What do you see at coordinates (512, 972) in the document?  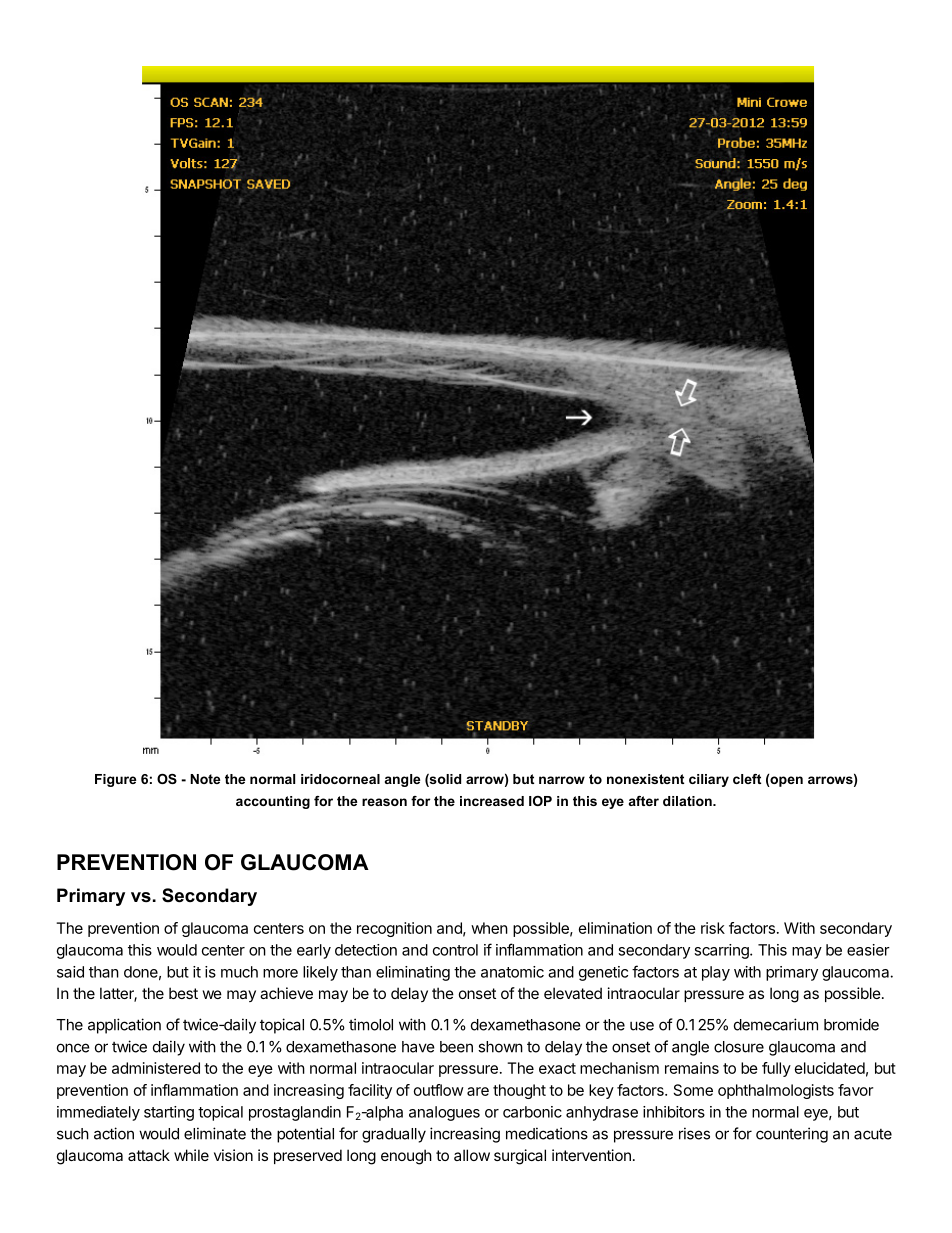 I see `anatomic` at bounding box center [512, 972].
